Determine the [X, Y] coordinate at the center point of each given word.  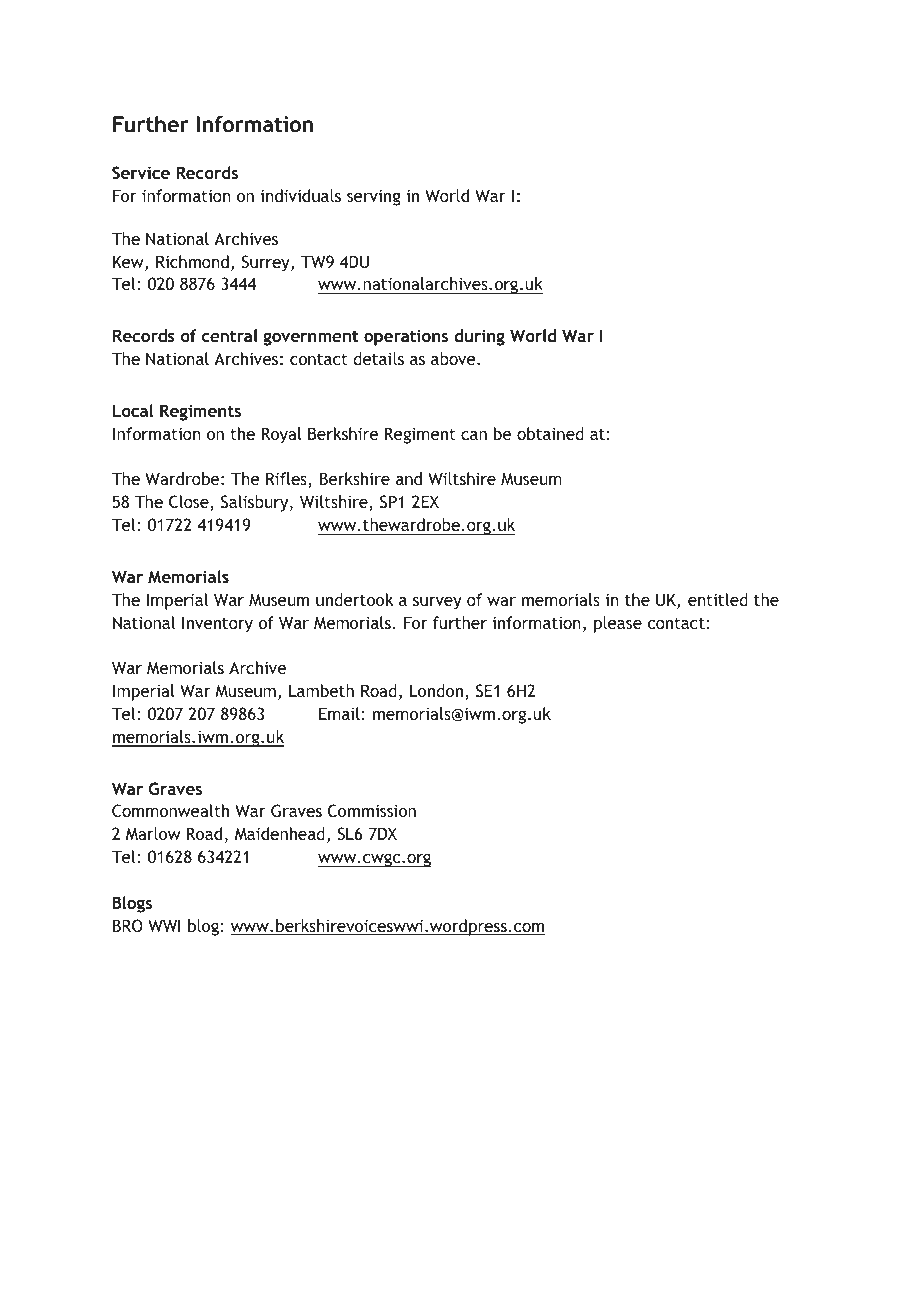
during [479, 337]
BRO [128, 925]
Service [141, 172]
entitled [718, 599]
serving [374, 197]
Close [190, 503]
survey [437, 603]
